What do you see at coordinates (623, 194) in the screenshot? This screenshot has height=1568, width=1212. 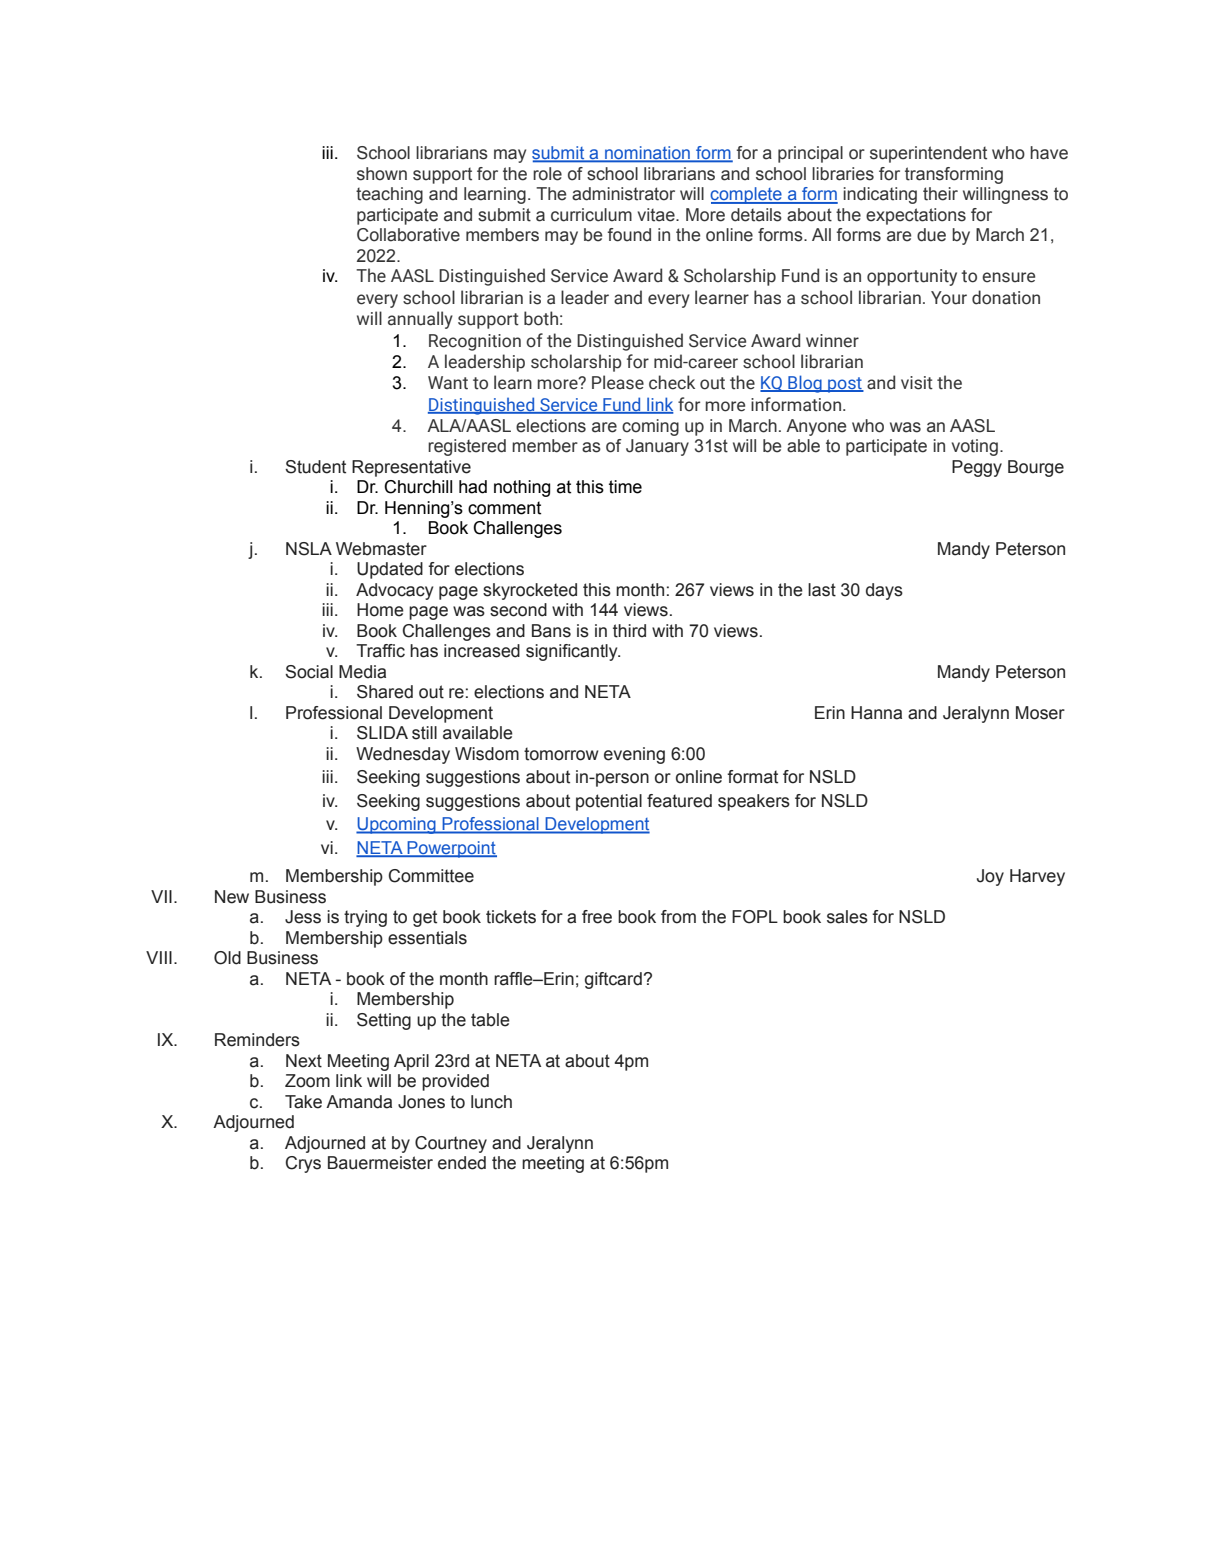 I see `administrator` at bounding box center [623, 194].
